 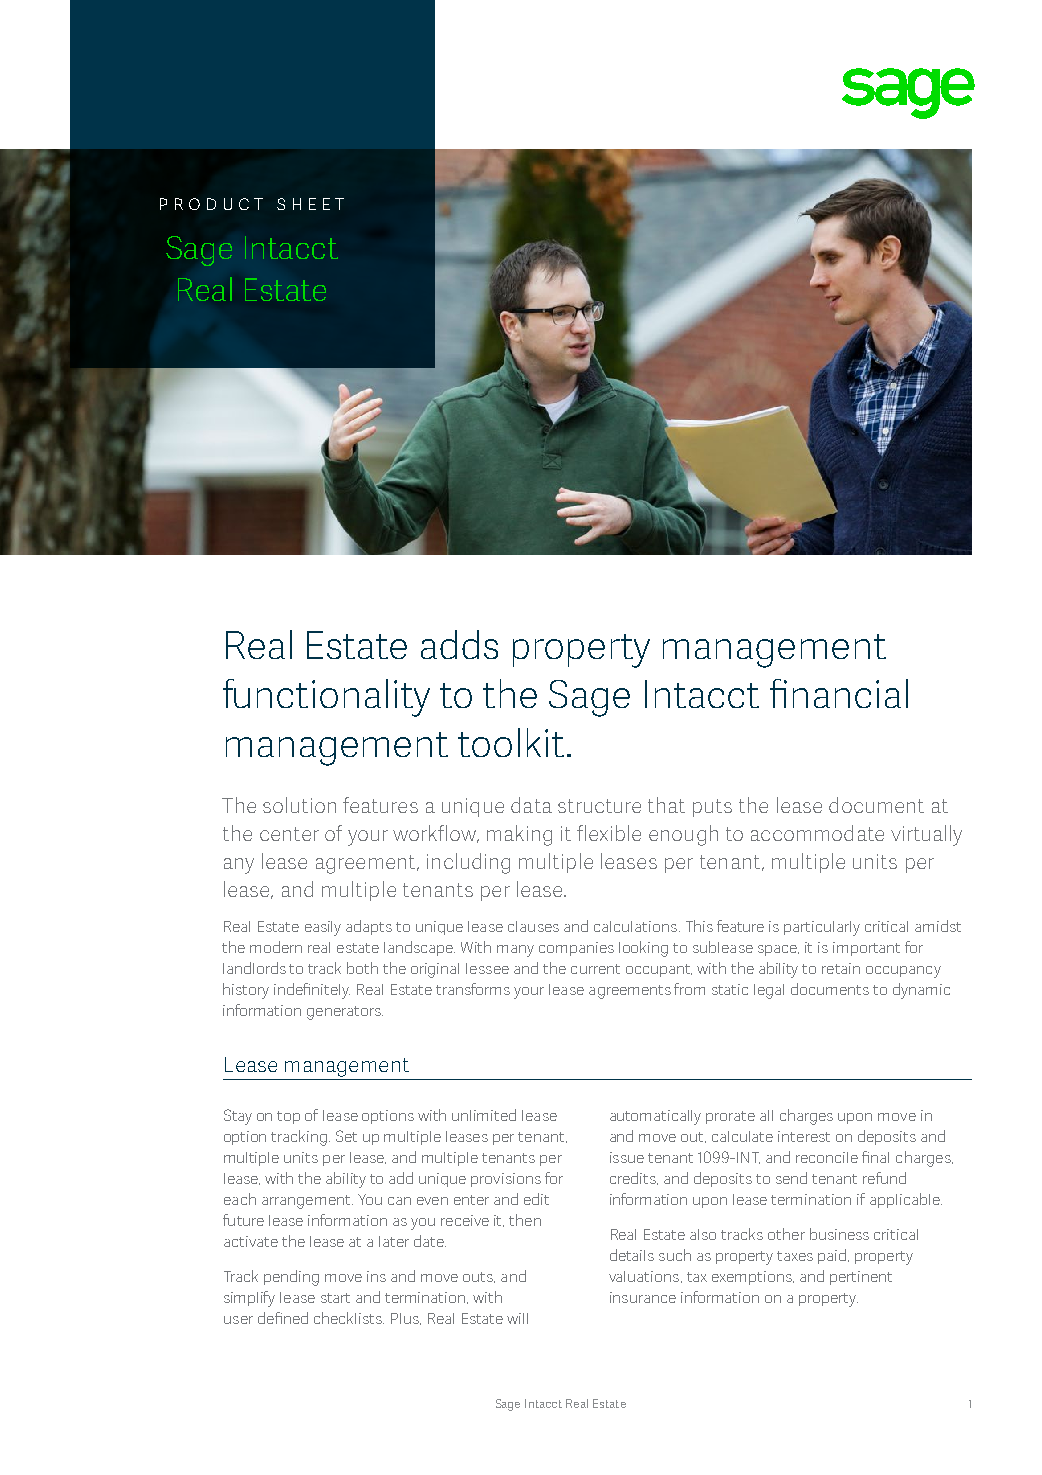 What do you see at coordinates (310, 204) in the screenshot?
I see `sheet` at bounding box center [310, 204].
